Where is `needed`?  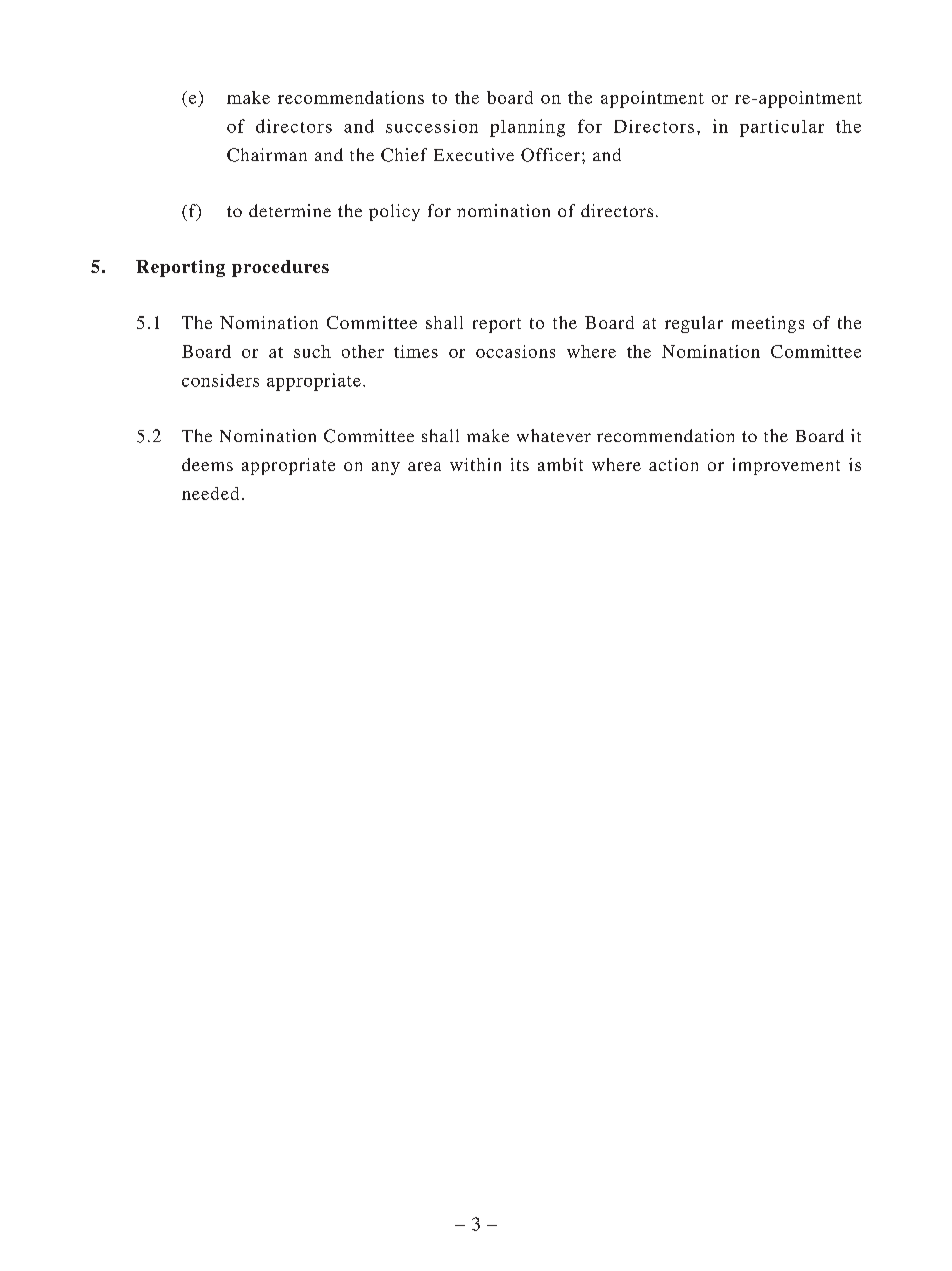 needed is located at coordinates (210, 493).
